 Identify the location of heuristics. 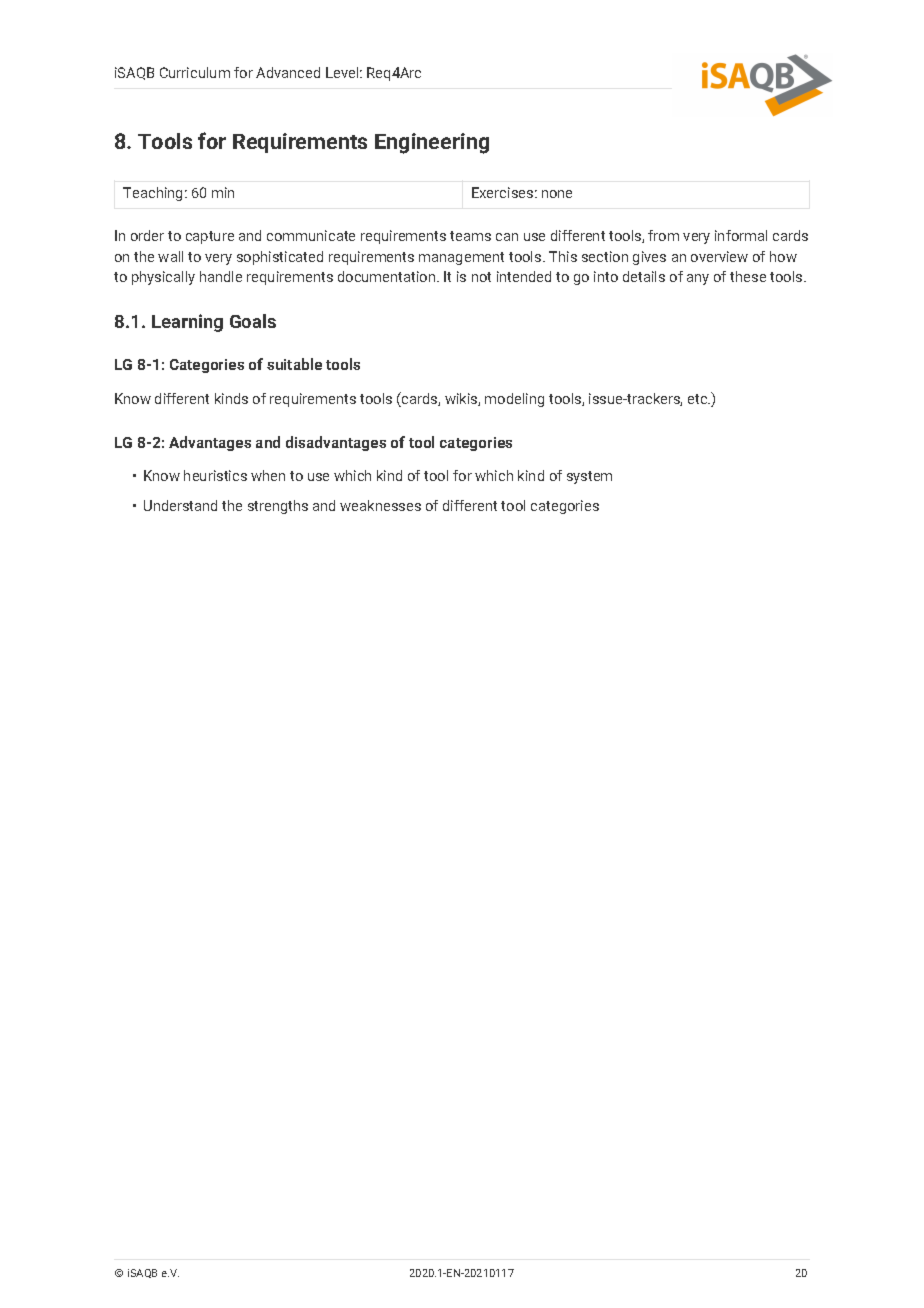
(215, 475).
